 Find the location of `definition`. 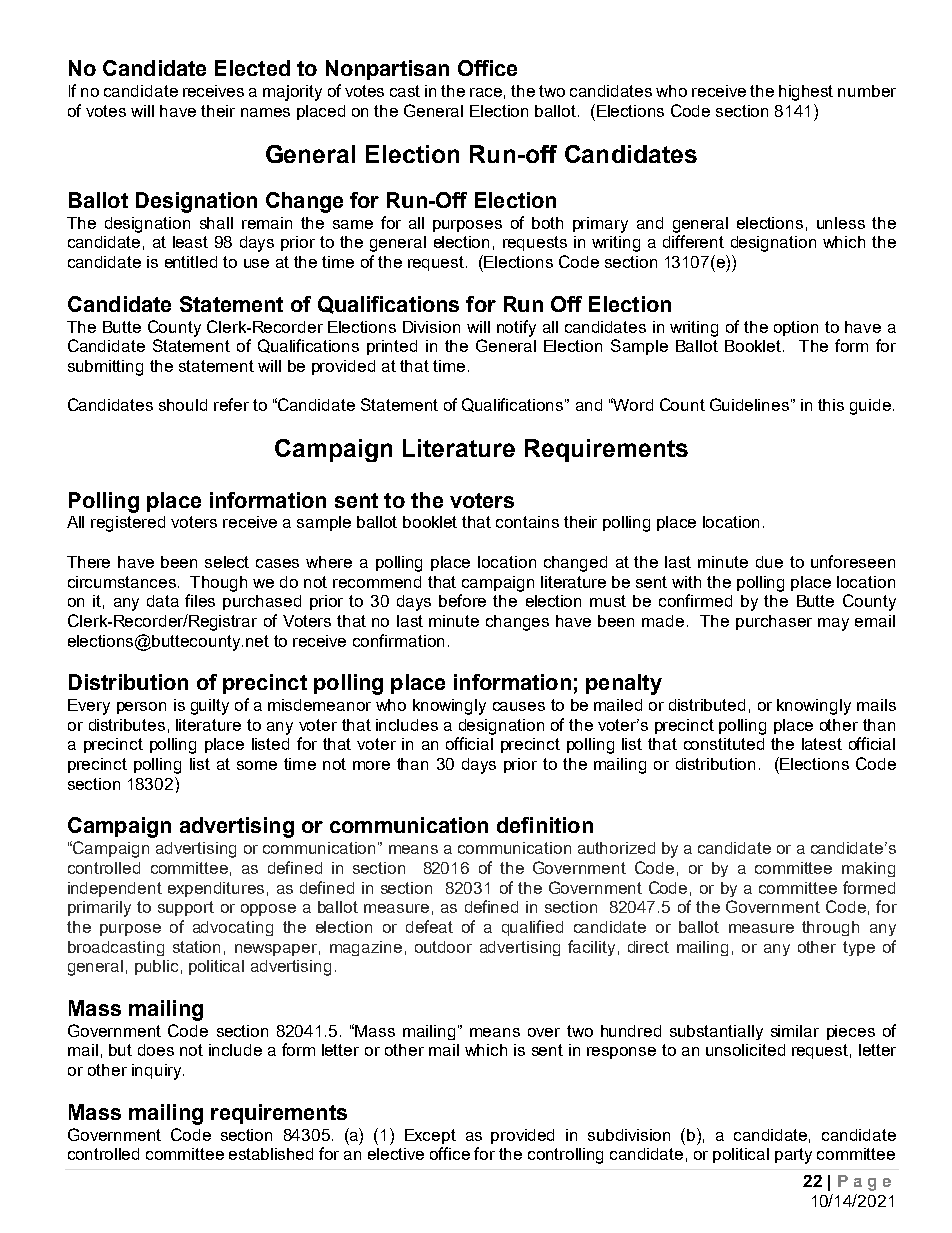

definition is located at coordinates (545, 825).
